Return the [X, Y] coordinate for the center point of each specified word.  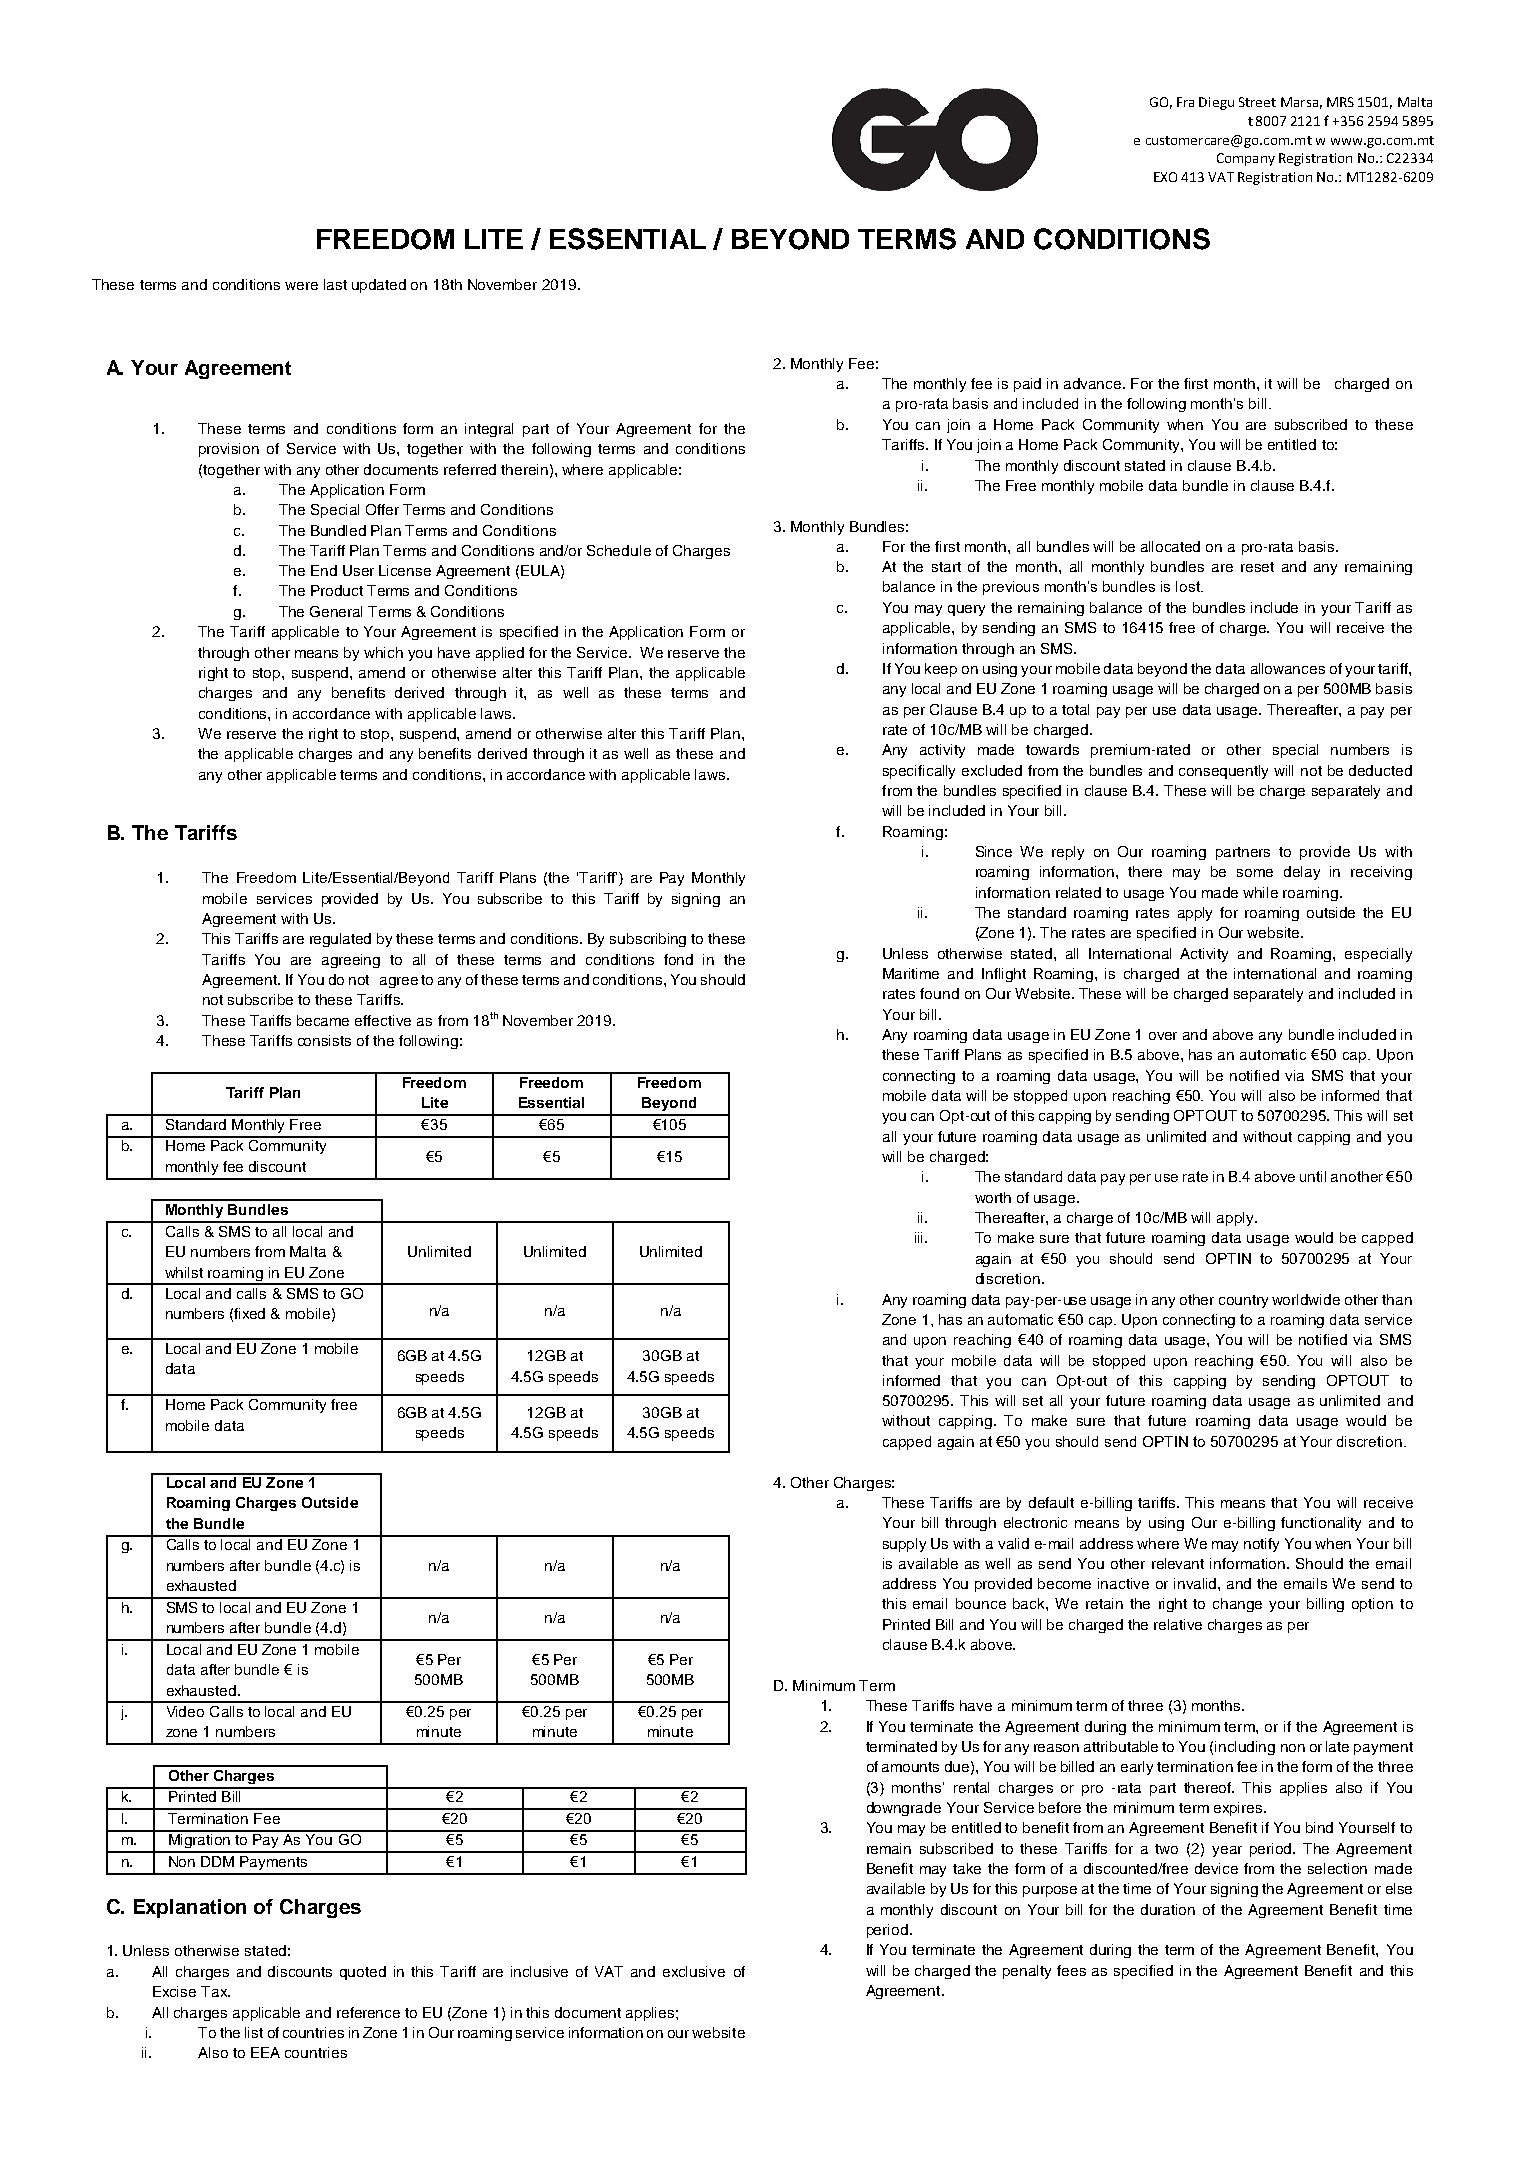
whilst [184, 1272]
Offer [382, 509]
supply [904, 1545]
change [1237, 1605]
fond [678, 959]
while [1260, 892]
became [323, 1020]
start [946, 567]
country [1243, 1301]
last [335, 284]
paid [1027, 385]
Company [1246, 159]
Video [185, 1711]
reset [1257, 567]
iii [920, 1237]
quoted [363, 1973]
